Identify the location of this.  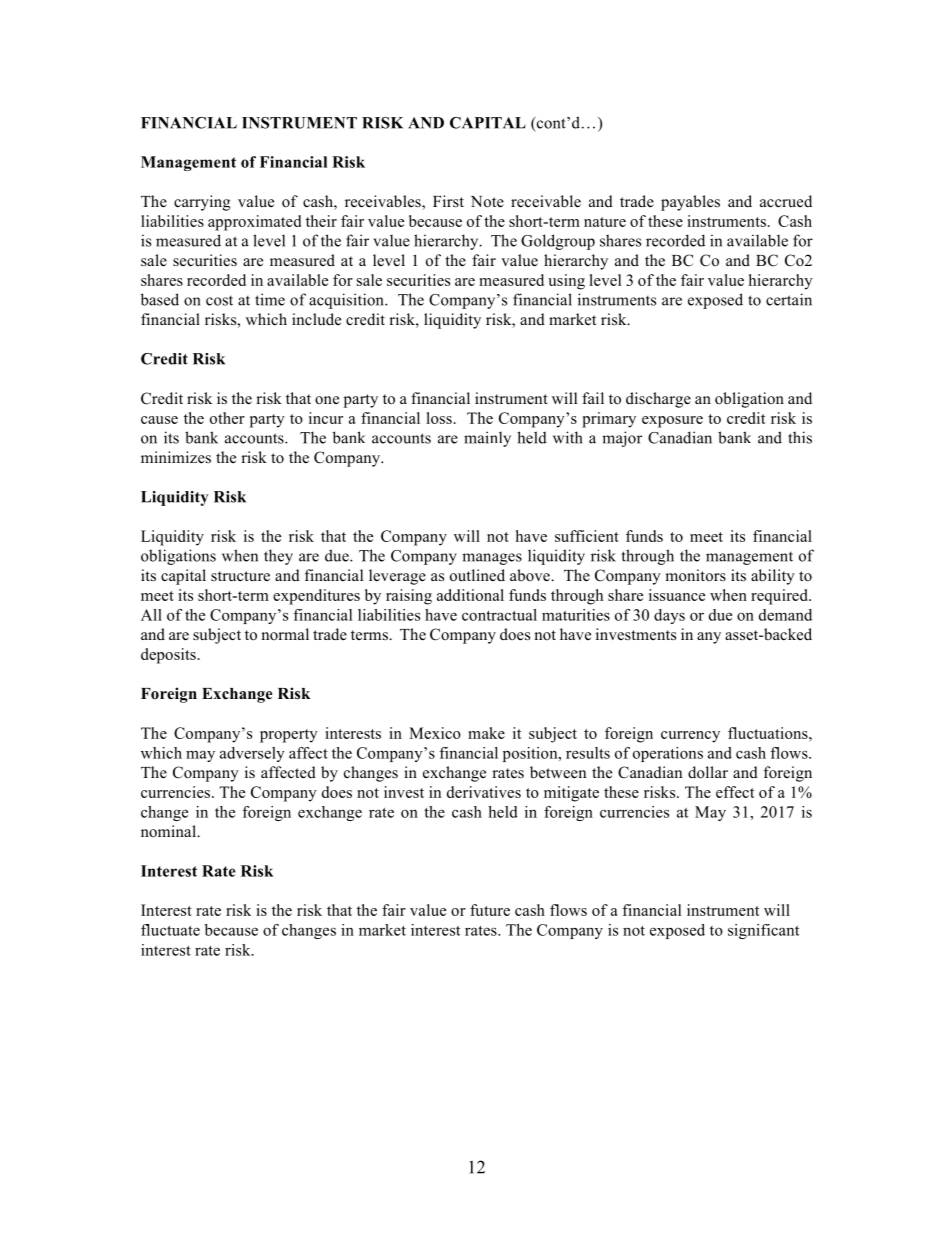
(800, 437).
